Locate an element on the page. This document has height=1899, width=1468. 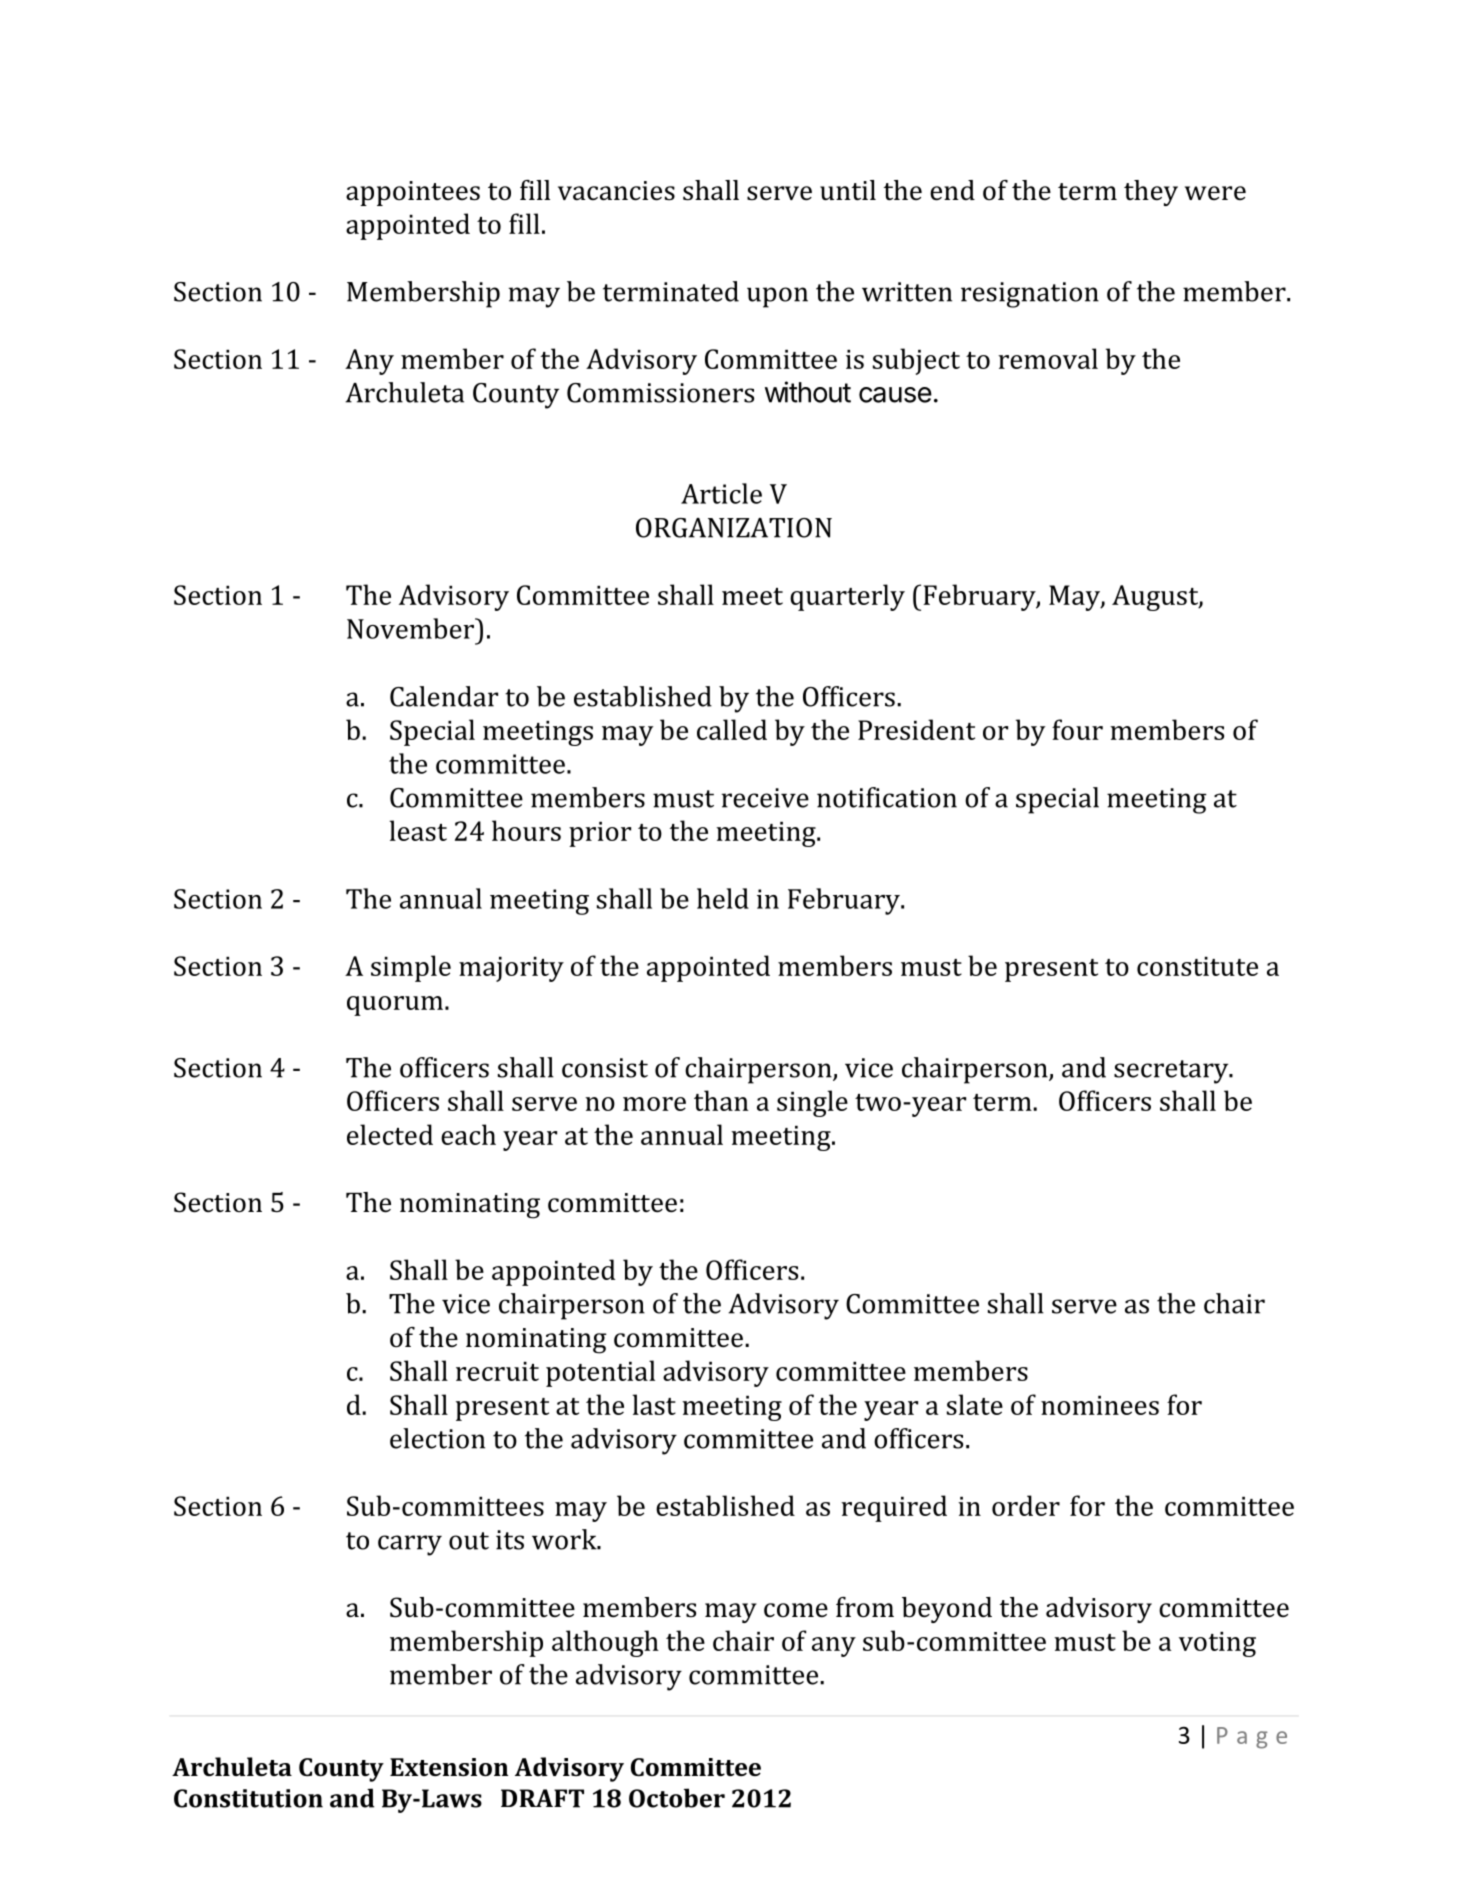
quorum is located at coordinates (395, 1006).
